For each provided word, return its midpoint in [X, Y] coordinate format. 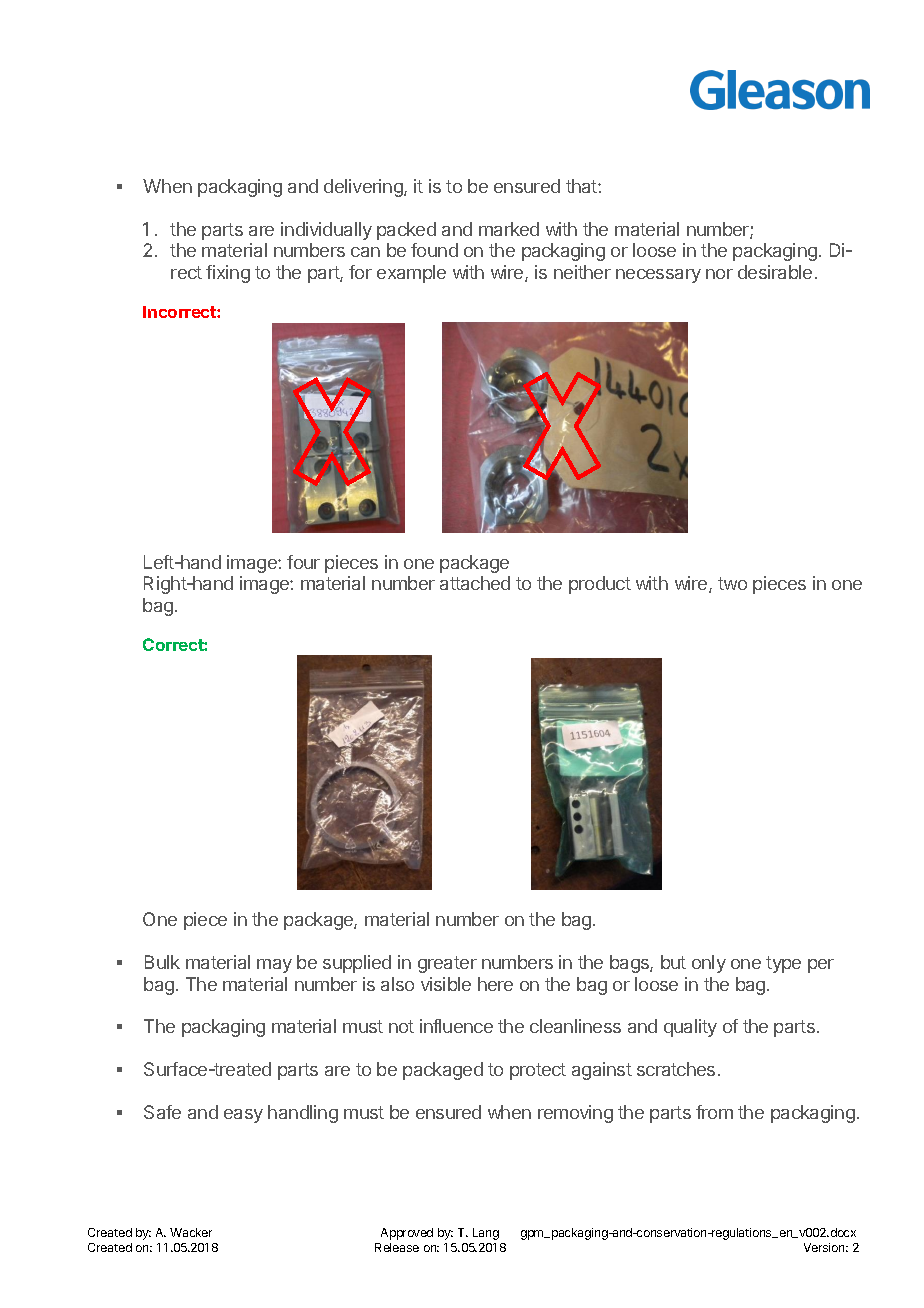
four [303, 562]
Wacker [191, 1232]
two [732, 583]
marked [509, 229]
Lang [486, 1234]
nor [719, 274]
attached [475, 583]
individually [326, 231]
